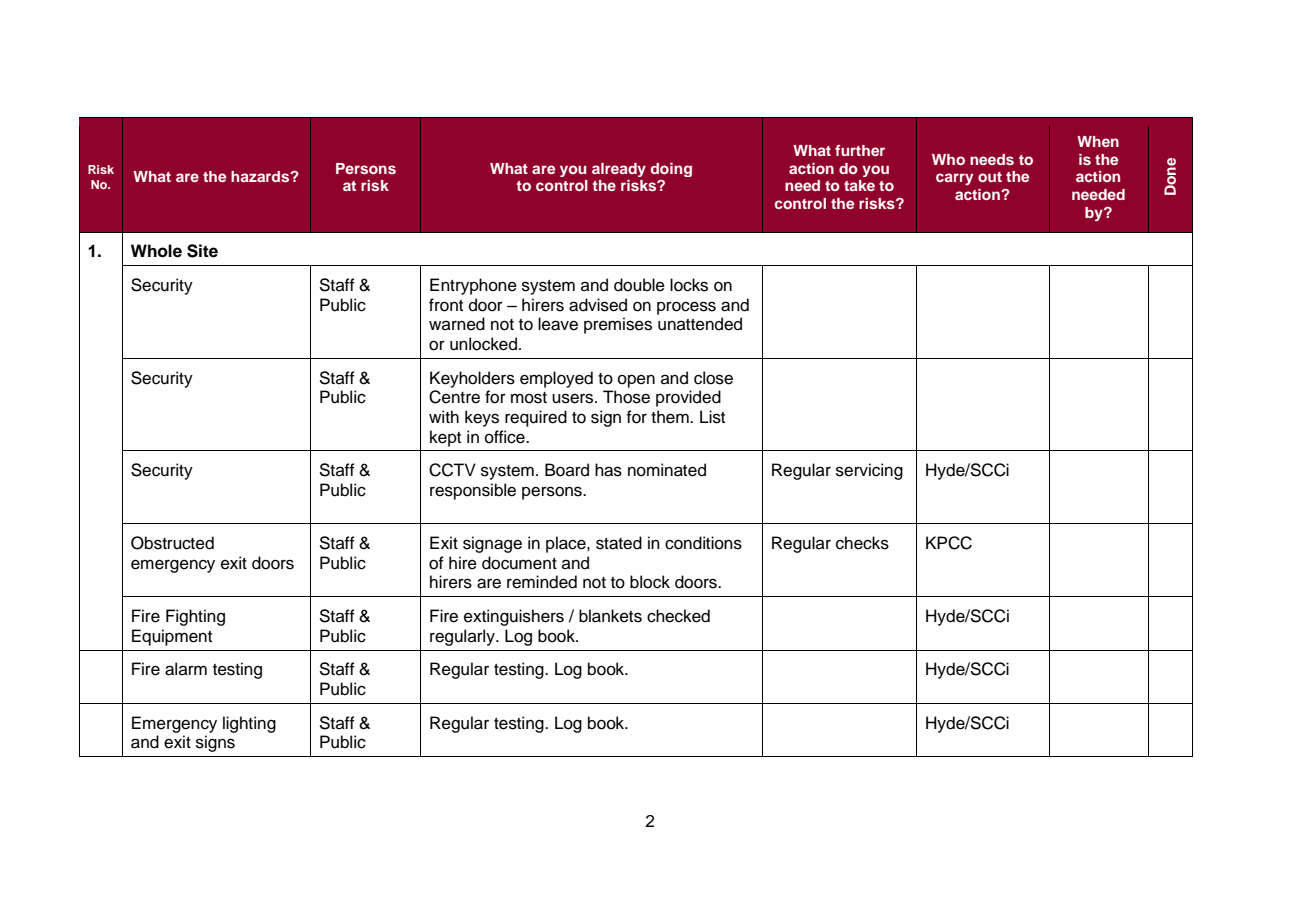  Describe the element at coordinates (445, 438) in the document. I see `kept` at that location.
